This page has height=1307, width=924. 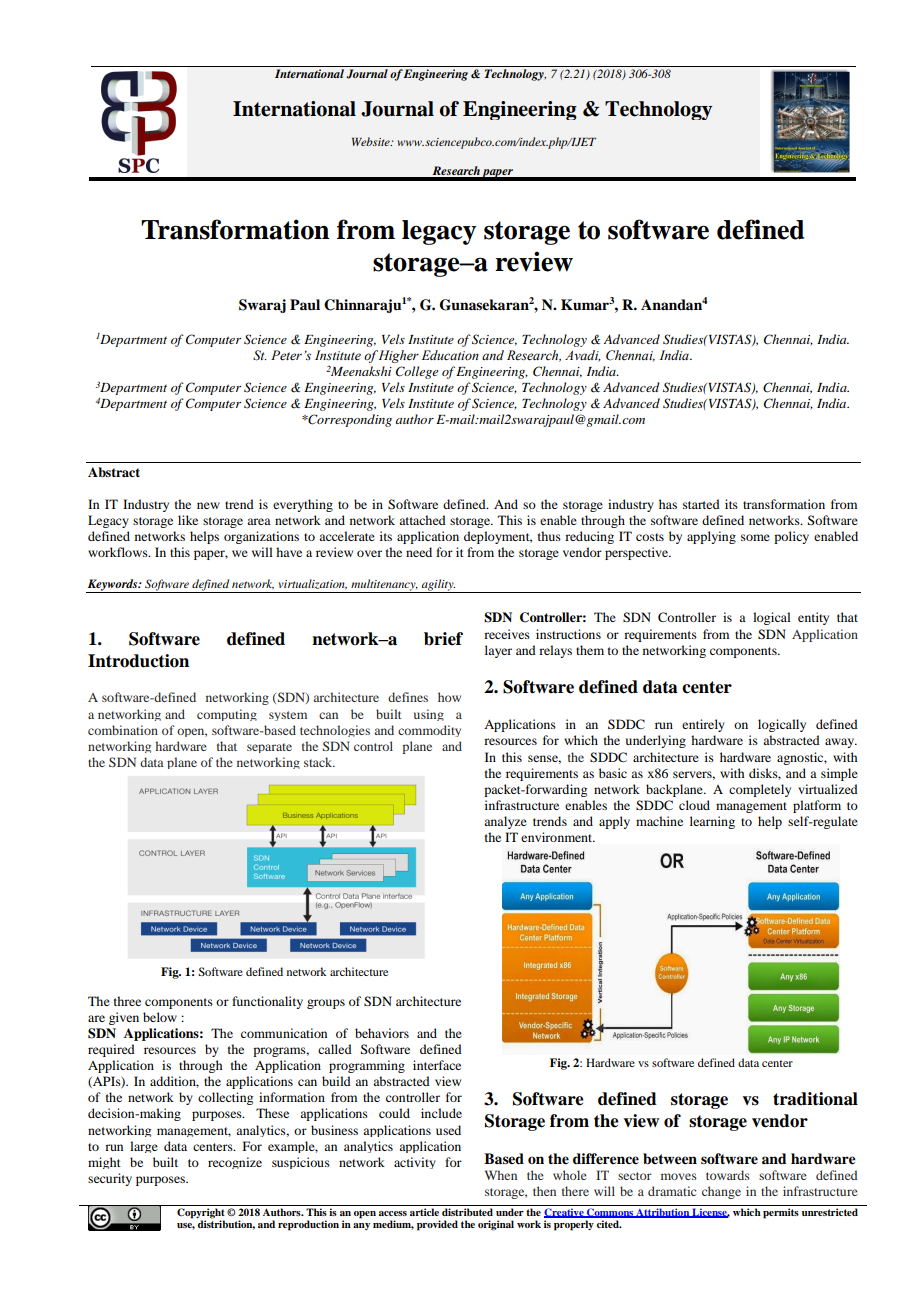 What do you see at coordinates (721, 1192) in the page?
I see `change` at bounding box center [721, 1192].
